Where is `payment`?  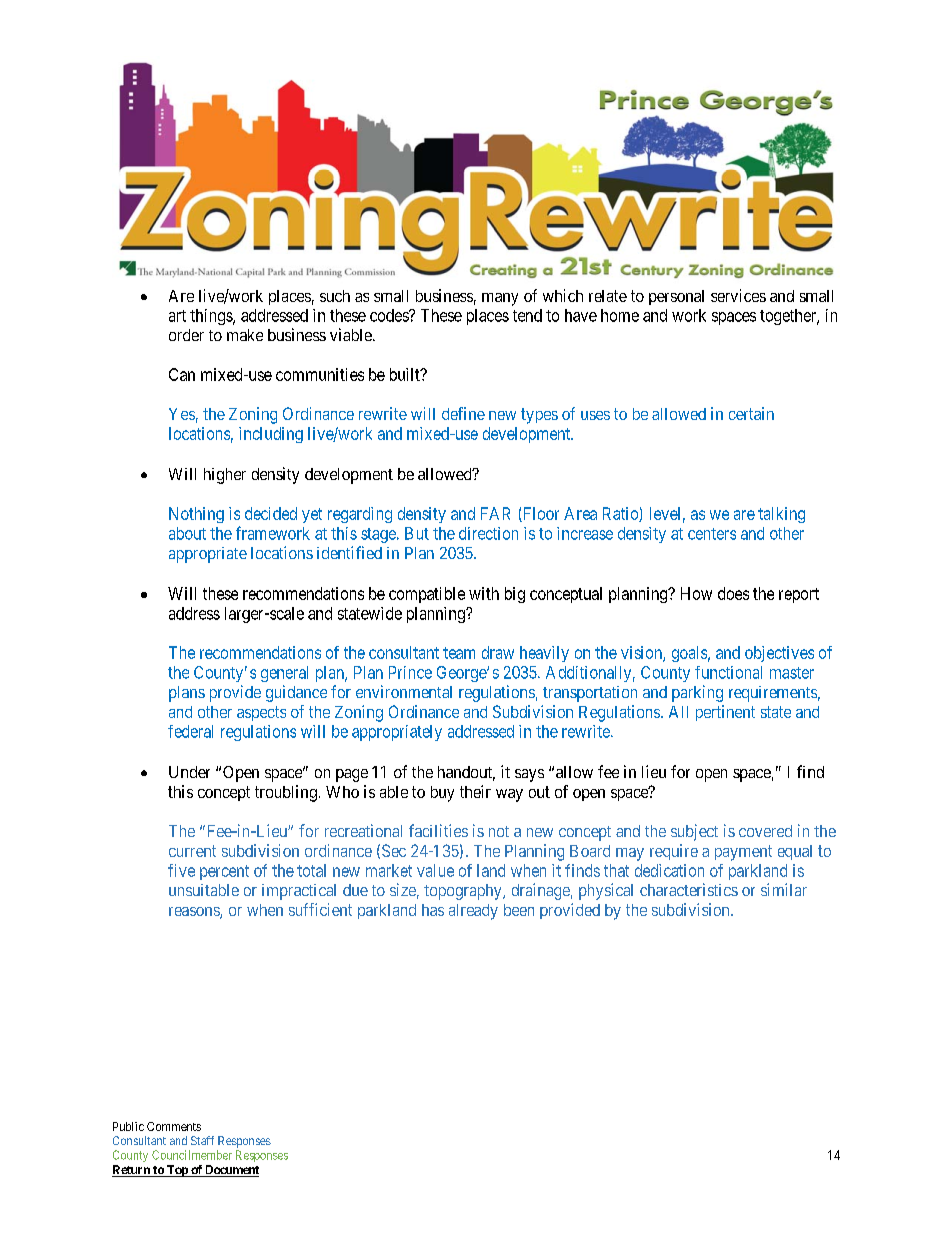 payment is located at coordinates (743, 853).
